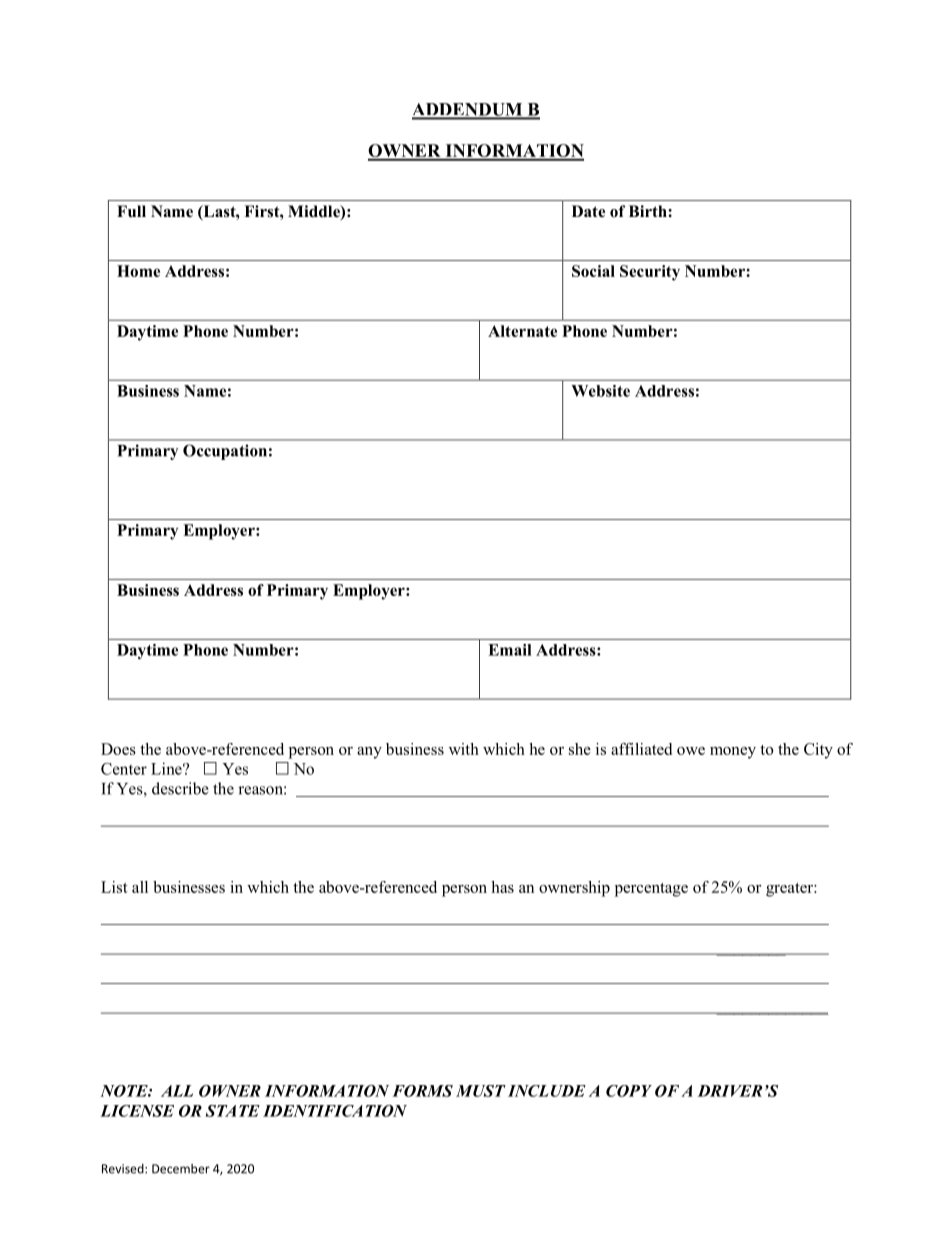  I want to click on Home, so click(138, 271).
